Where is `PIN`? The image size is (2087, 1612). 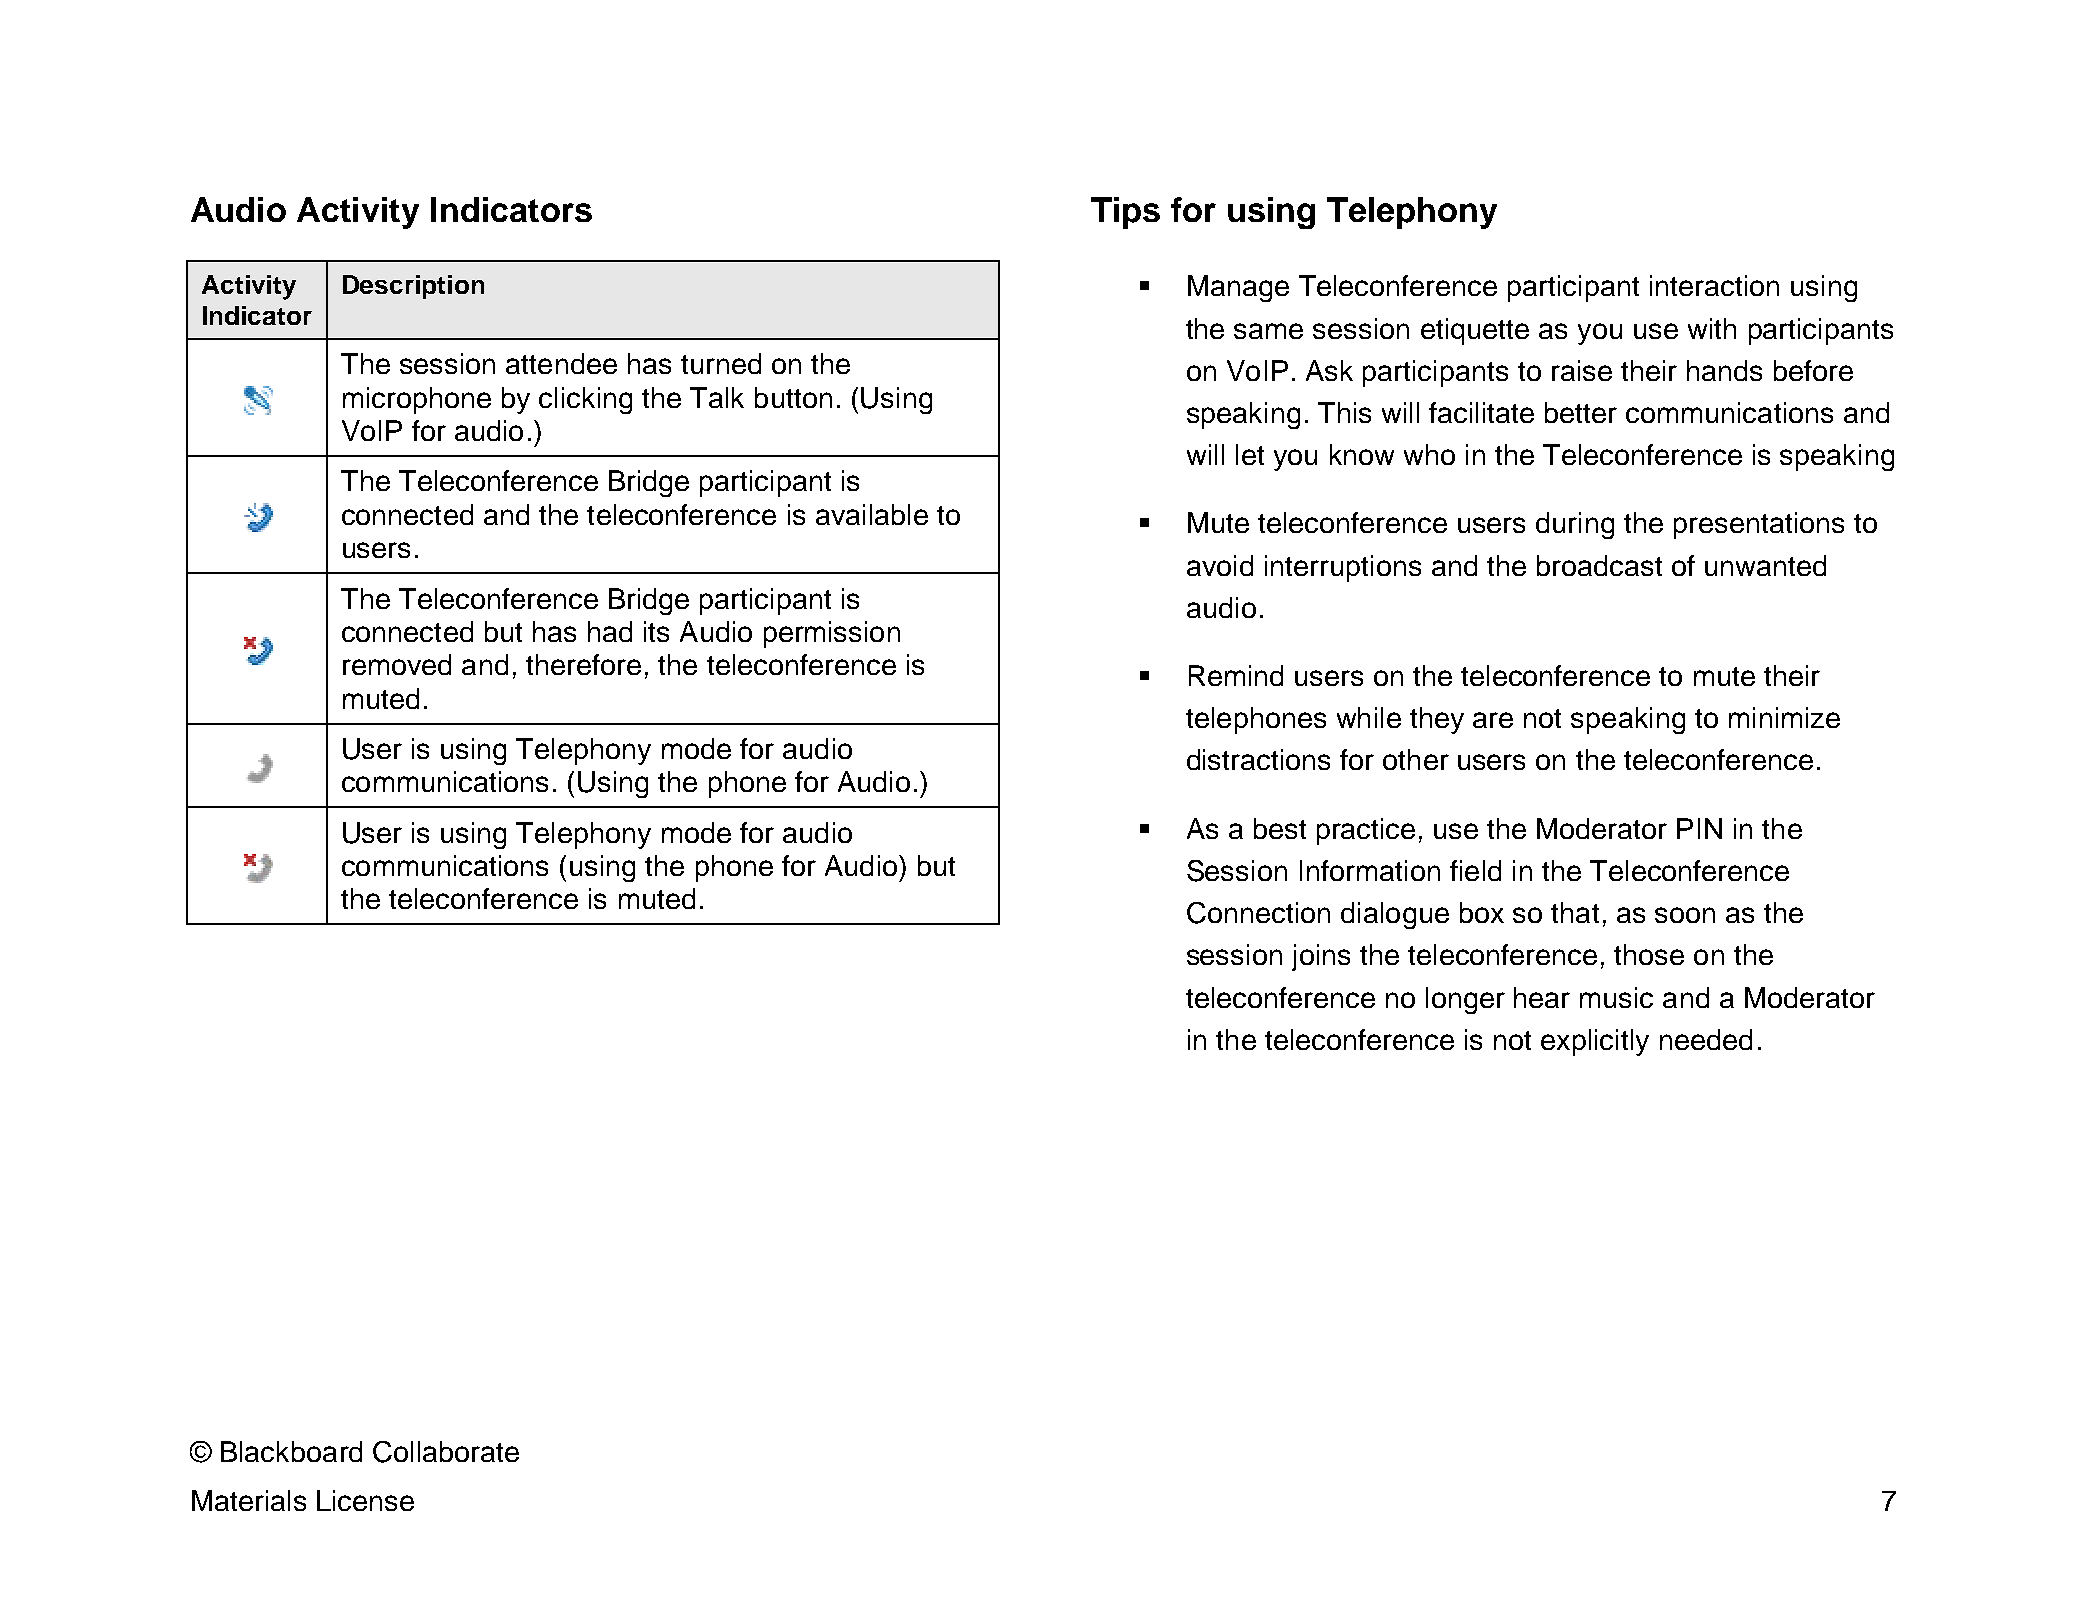
PIN is located at coordinates (1699, 828).
